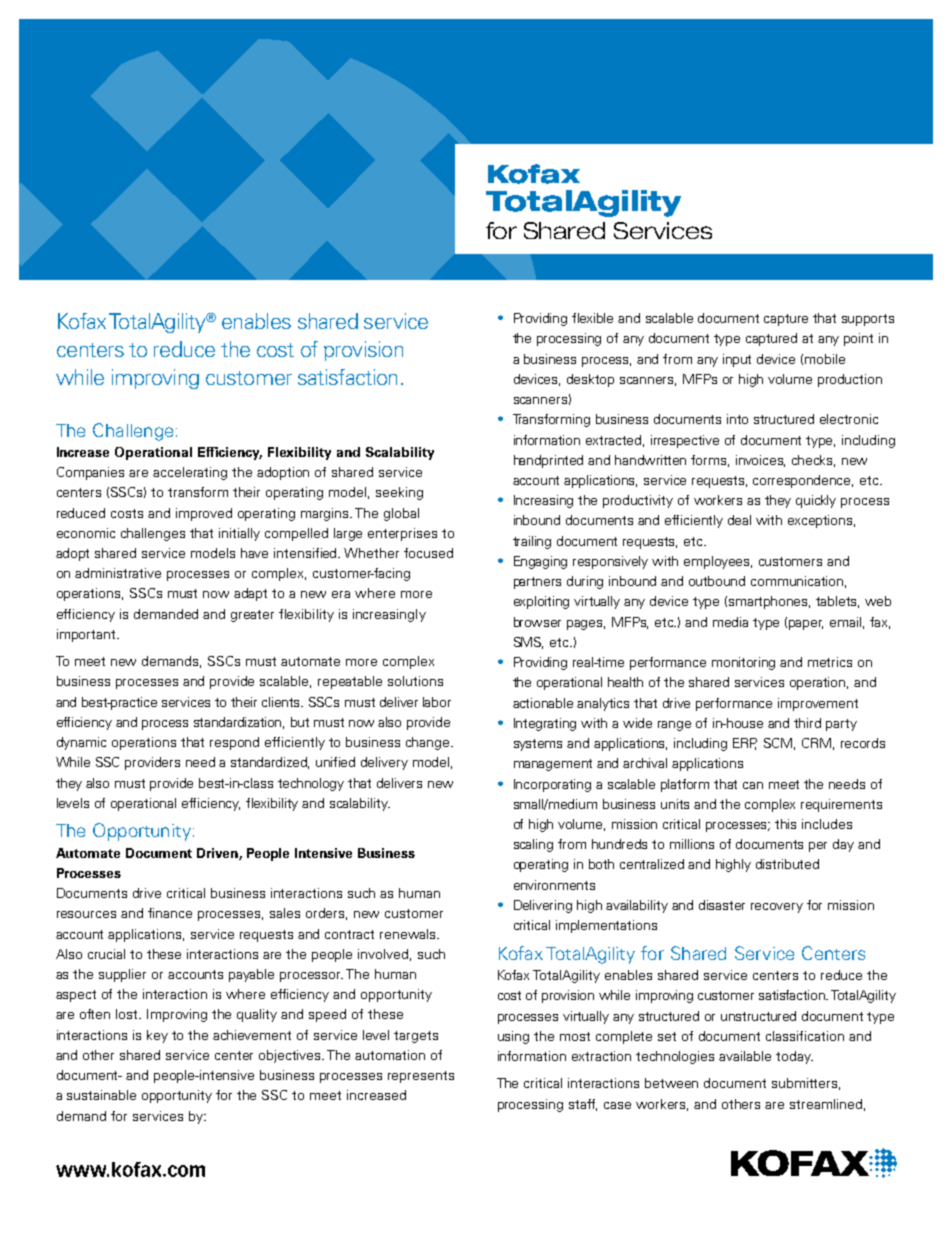  I want to click on finance, so click(170, 913).
